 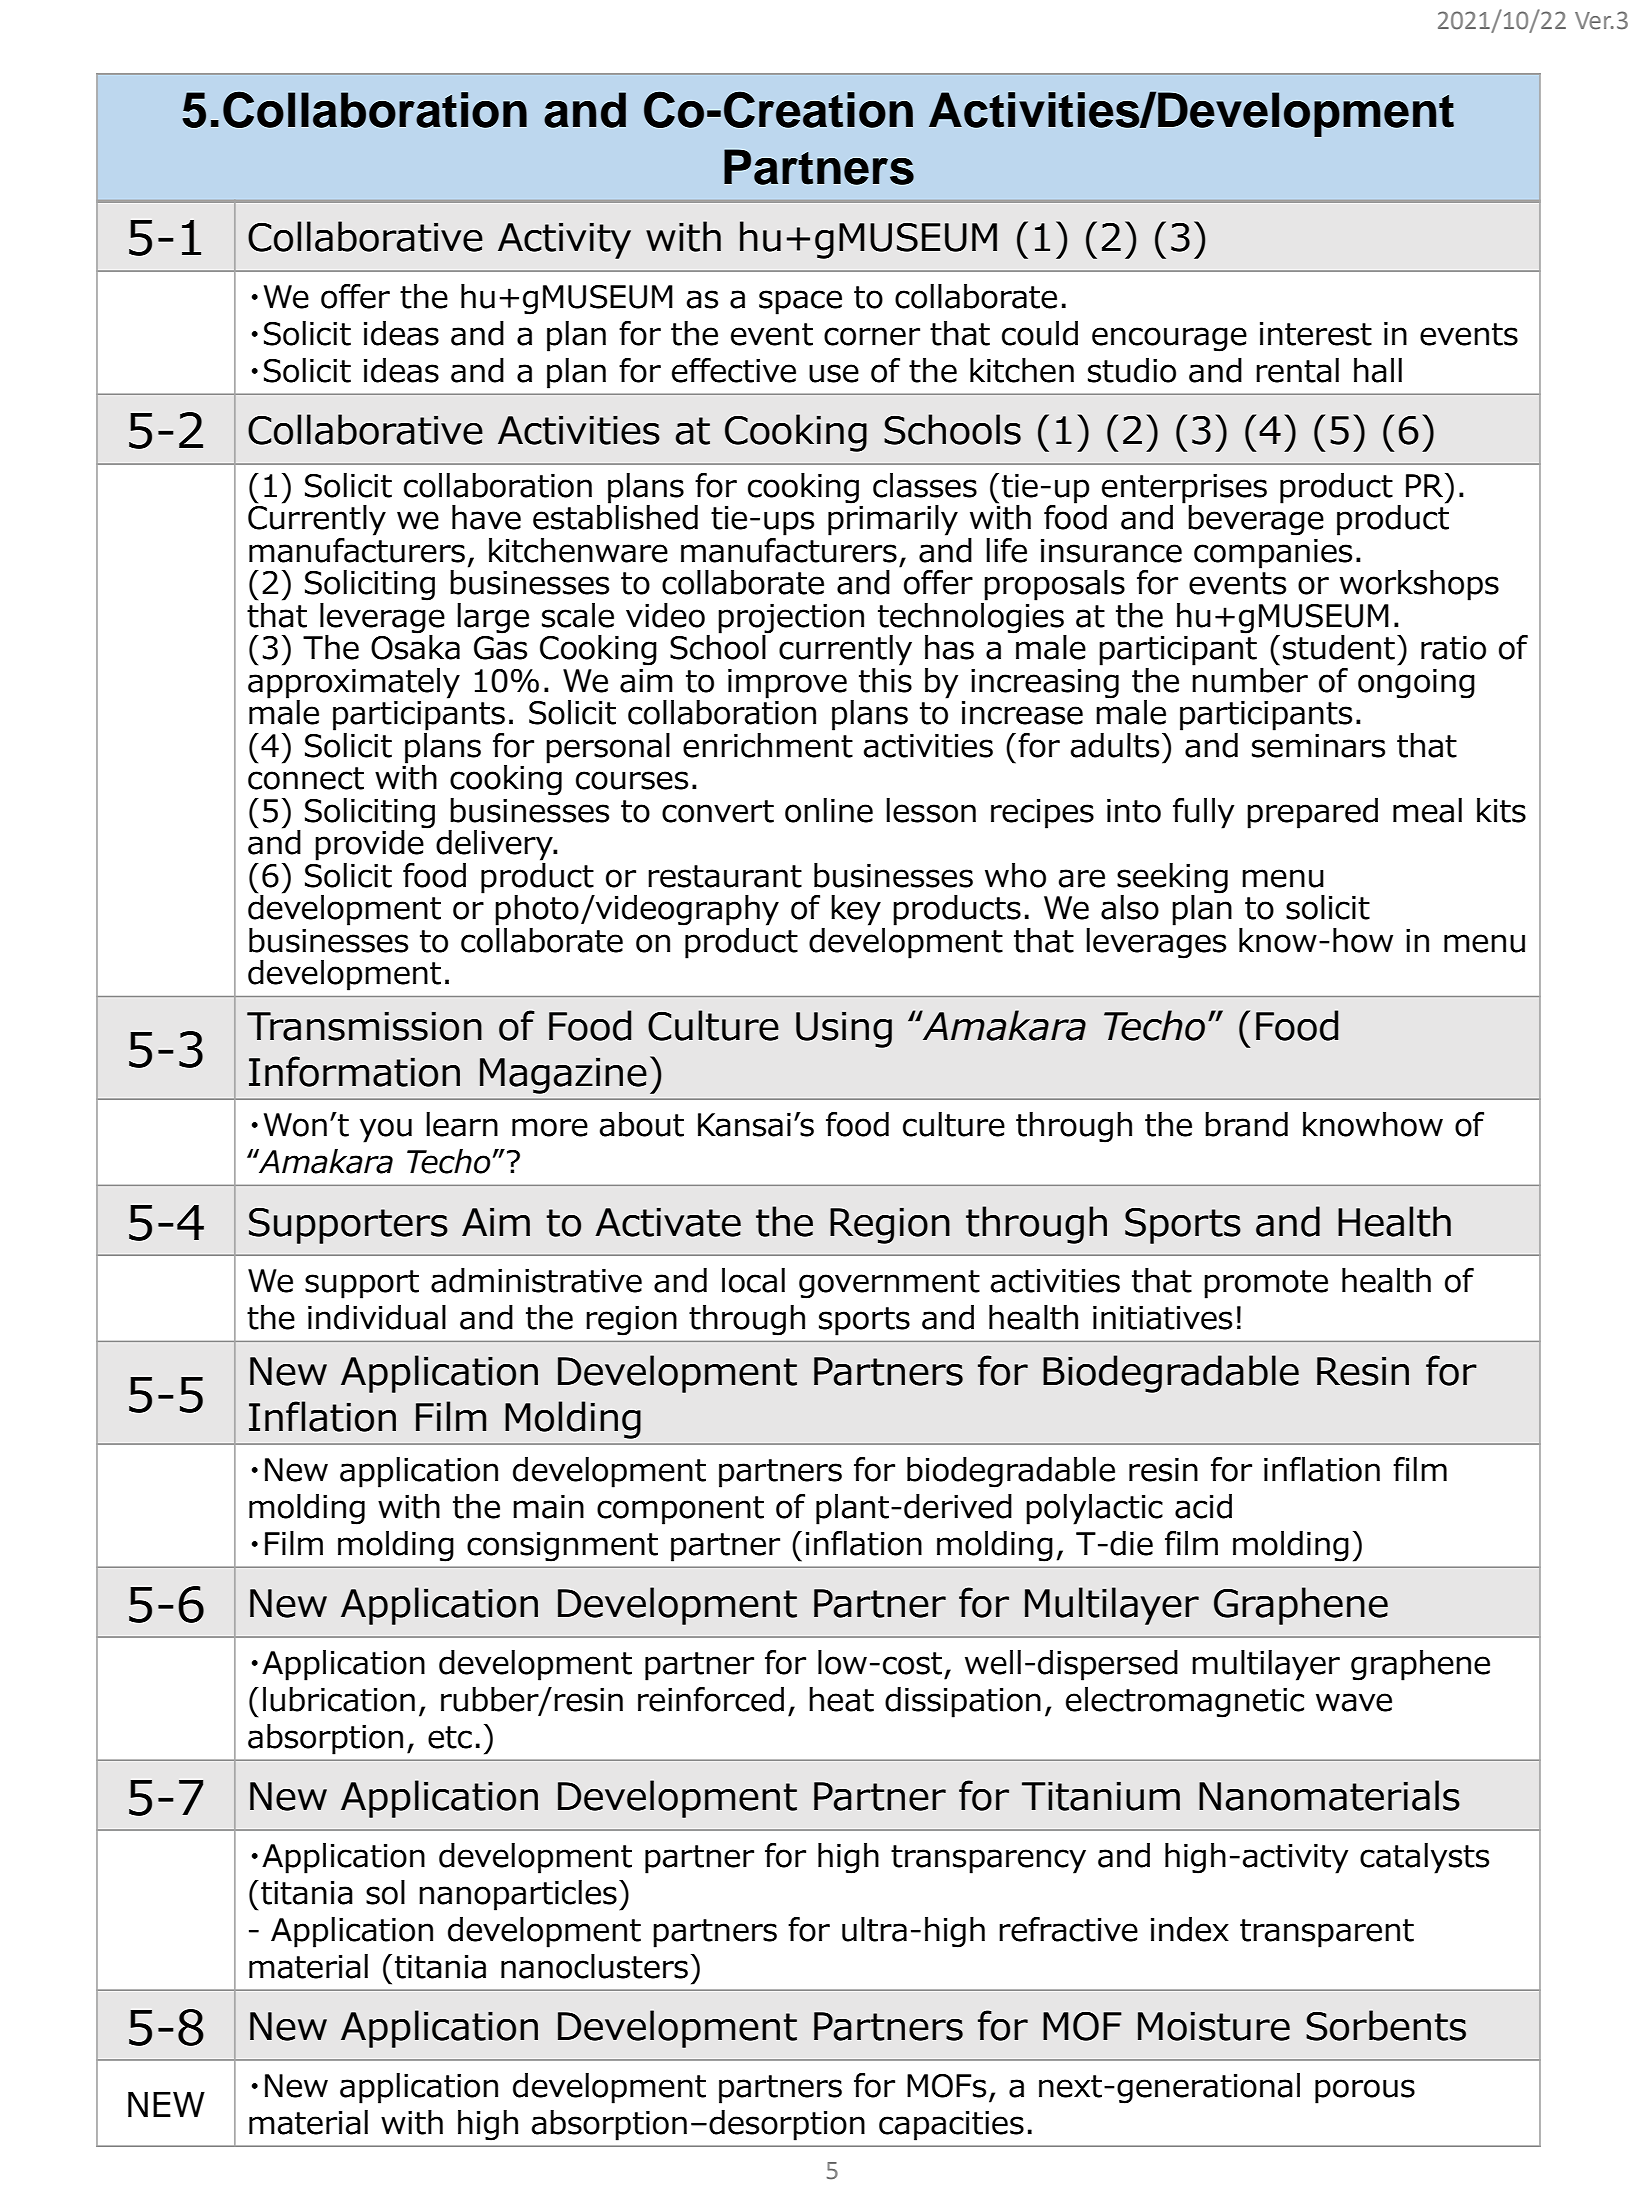 What do you see at coordinates (594, 1966) in the image?
I see `nanoclusters` at bounding box center [594, 1966].
